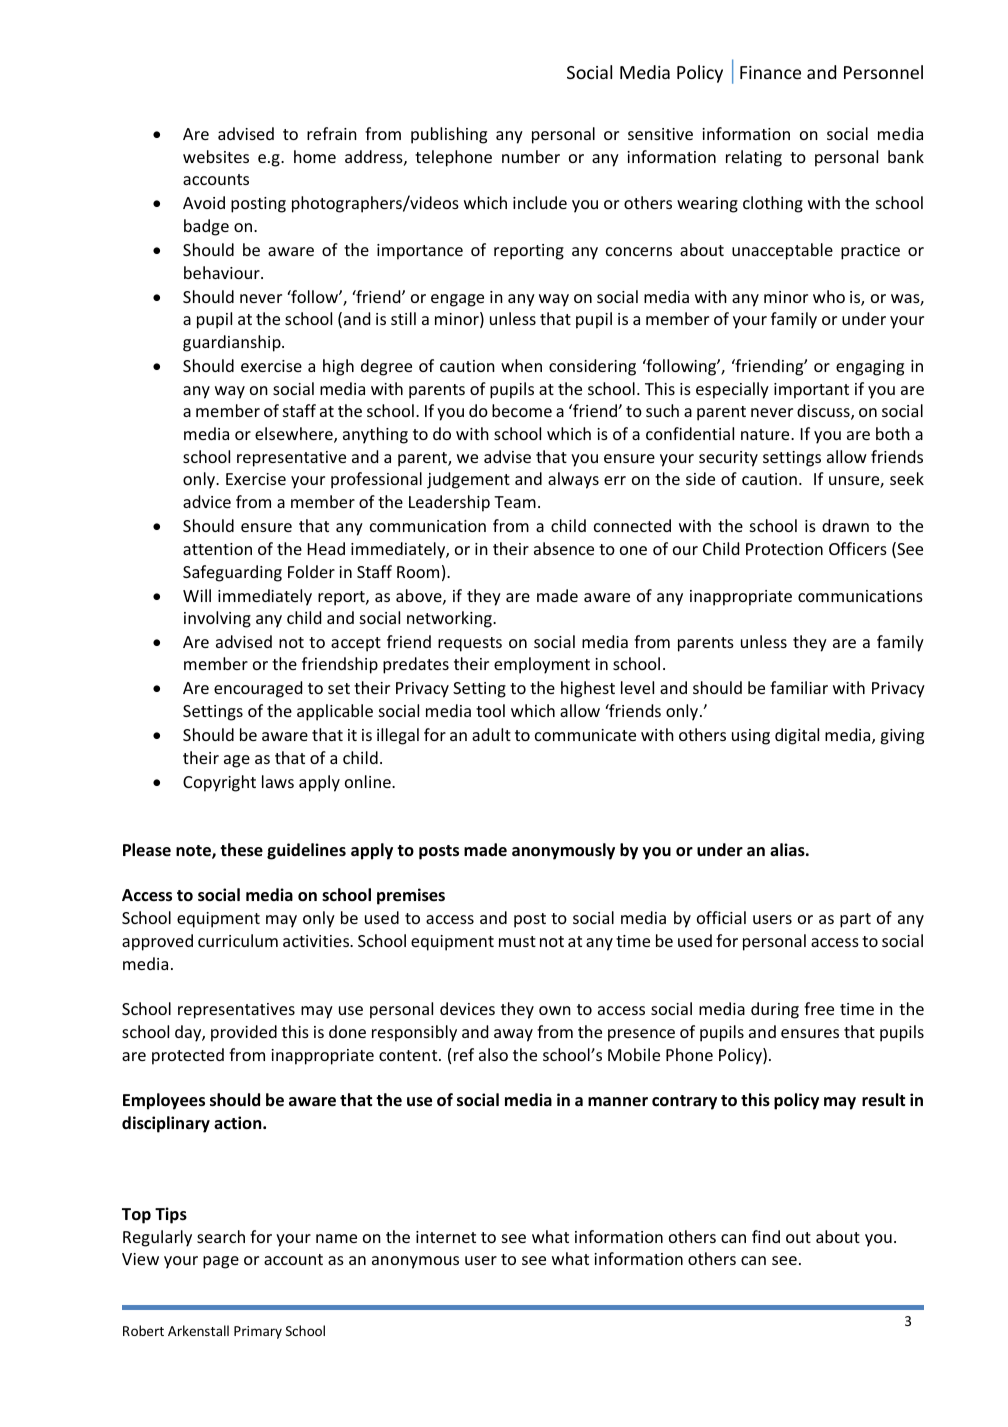  What do you see at coordinates (770, 72) in the image?
I see `Finance` at bounding box center [770, 72].
